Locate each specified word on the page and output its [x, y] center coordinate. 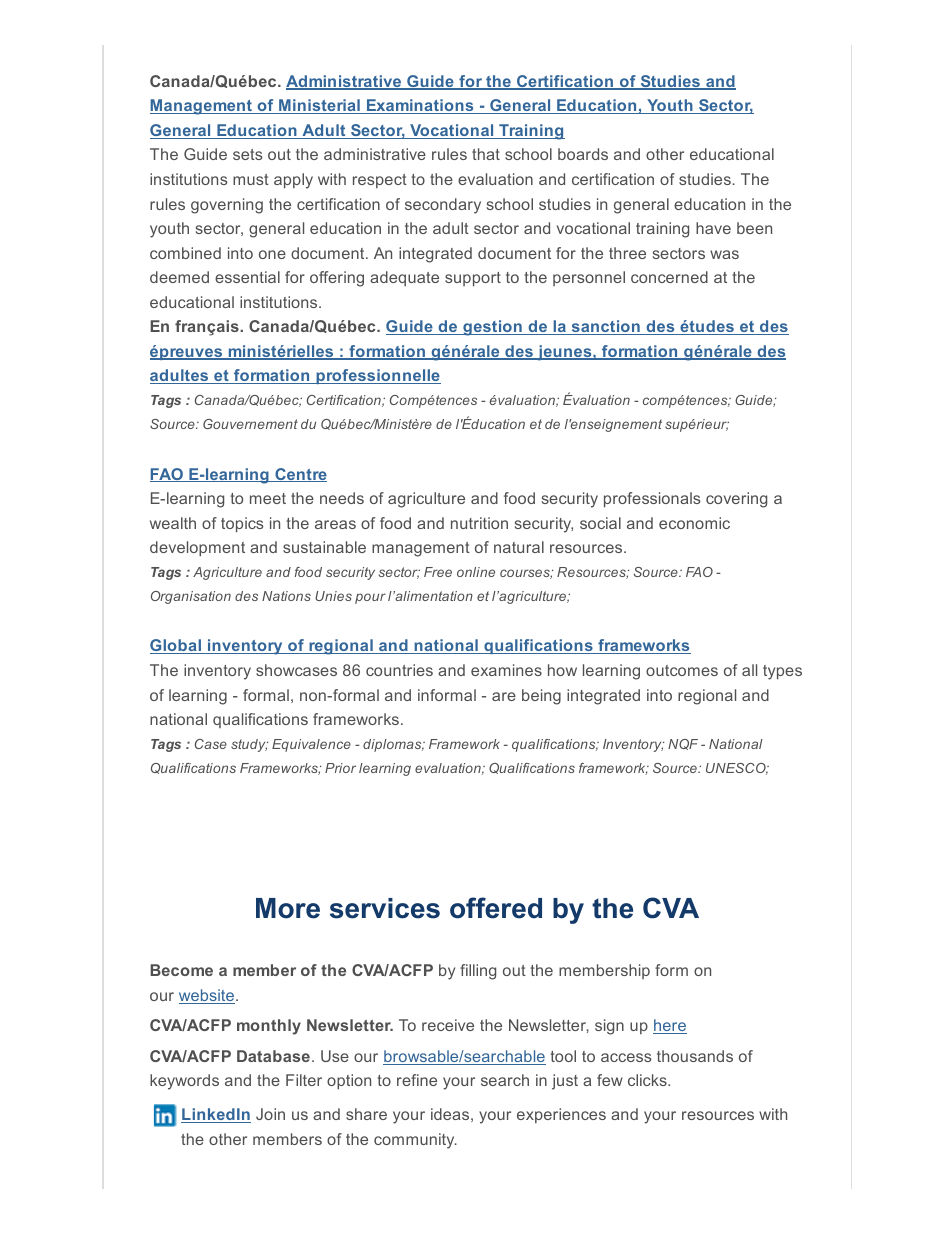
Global [176, 646]
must [251, 179]
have [713, 228]
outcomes [682, 670]
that [486, 154]
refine [417, 1080]
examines [506, 670]
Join [270, 1114]
